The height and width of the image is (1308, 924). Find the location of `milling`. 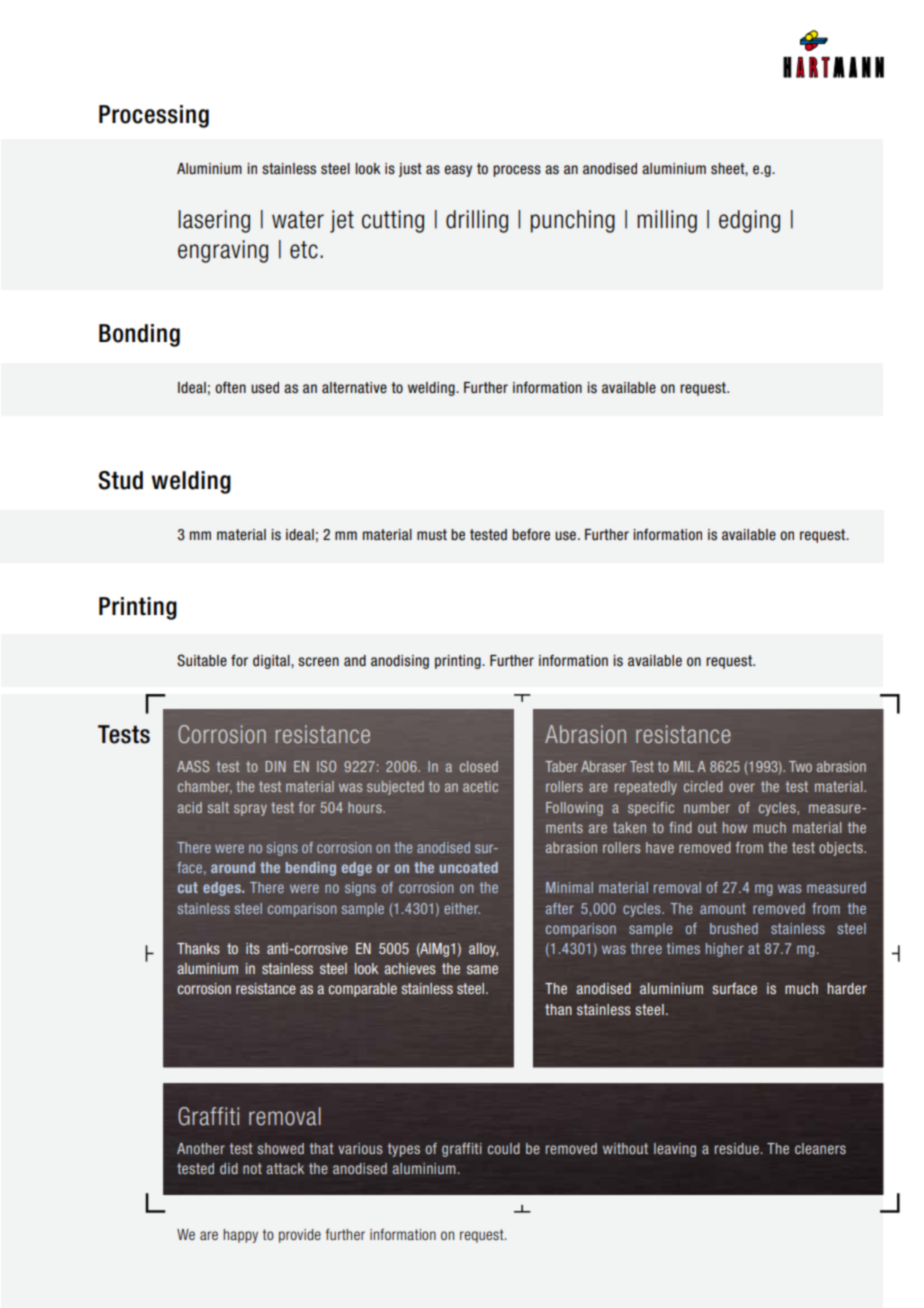

milling is located at coordinates (667, 221).
